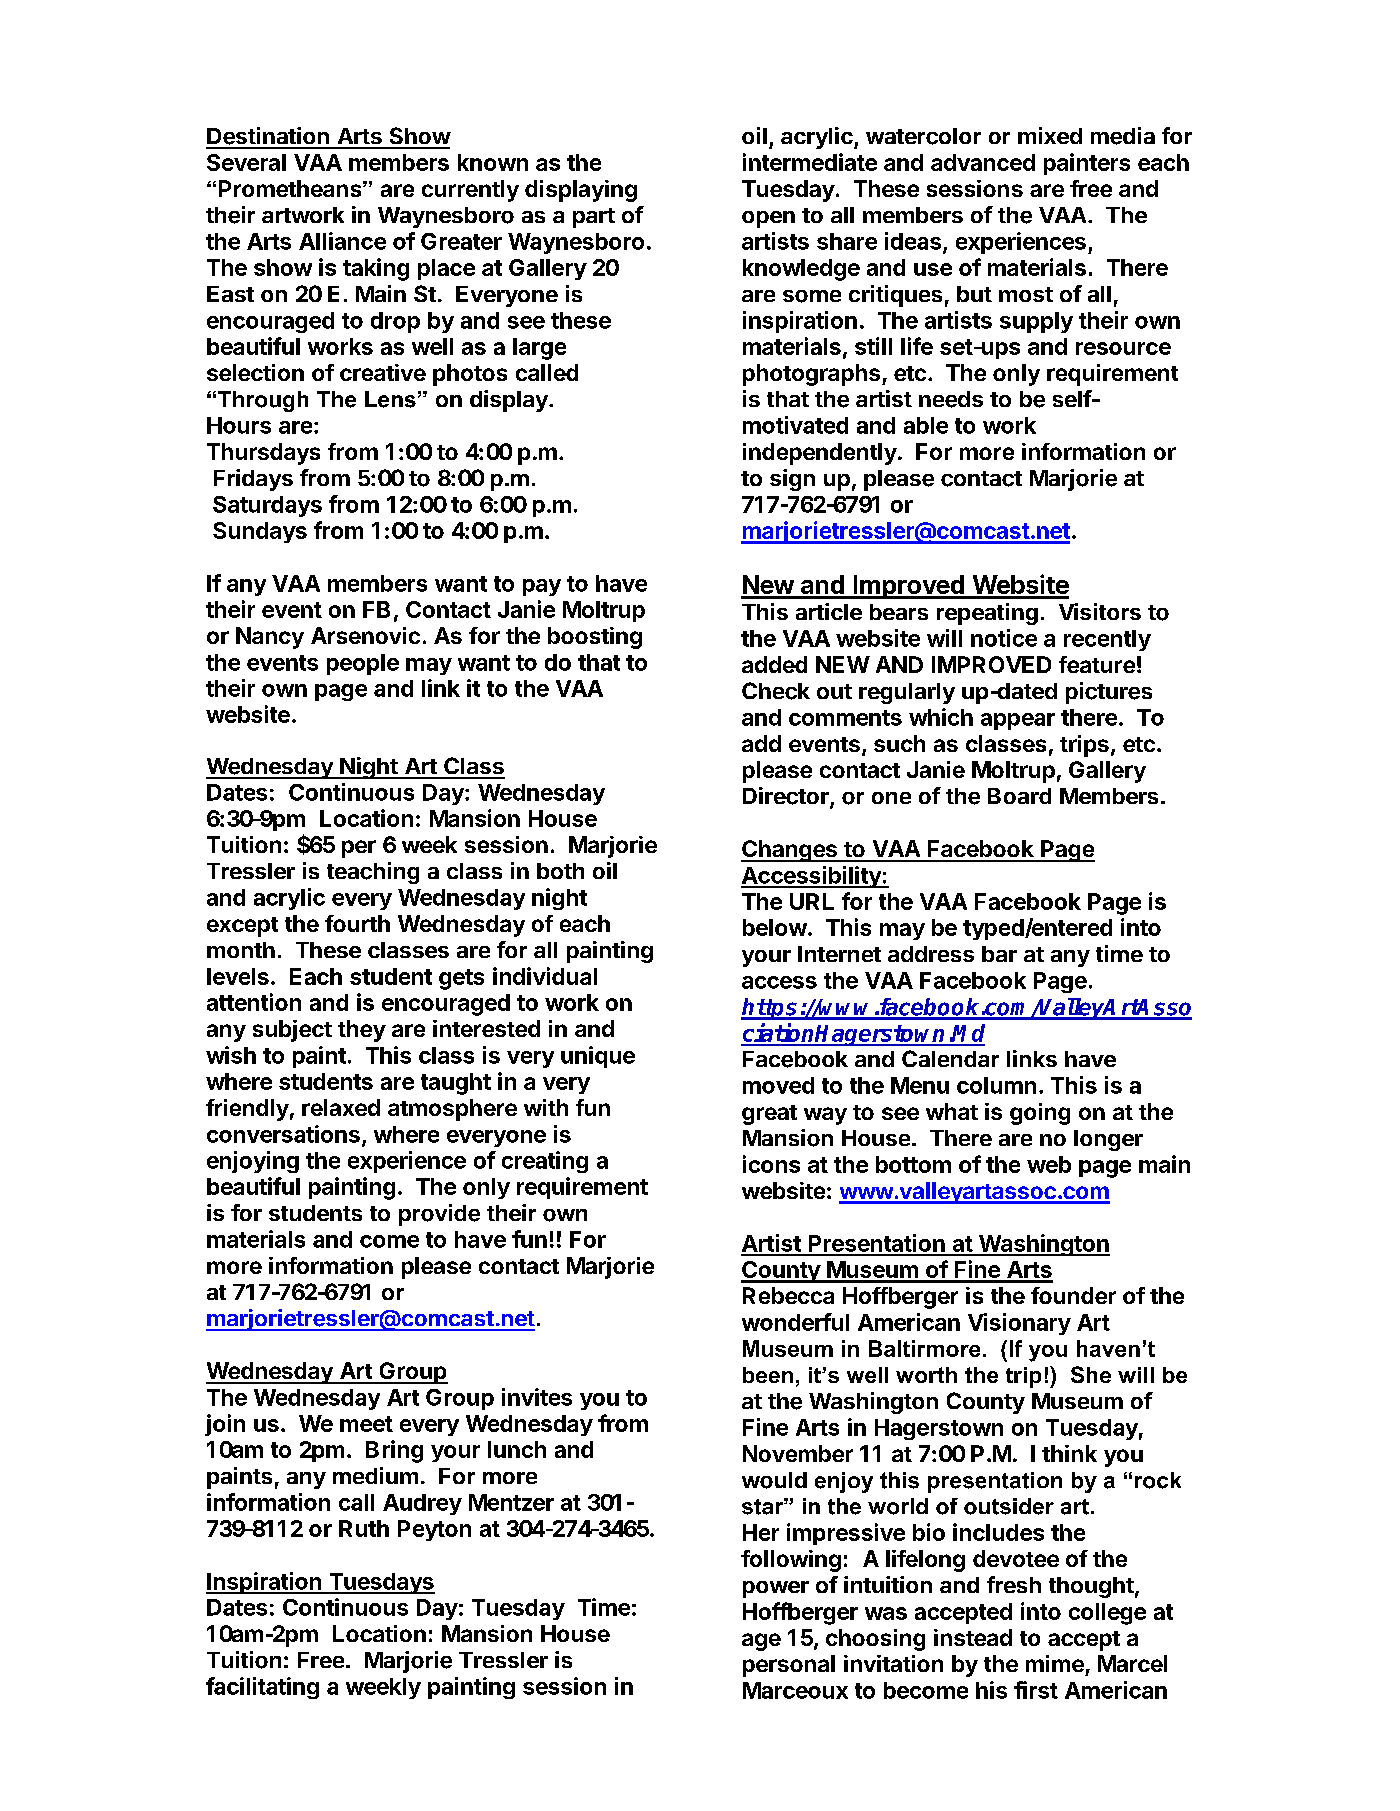 Image resolution: width=1400 pixels, height=1811 pixels. Describe the element at coordinates (262, 1688) in the screenshot. I see `facilitating` at that location.
